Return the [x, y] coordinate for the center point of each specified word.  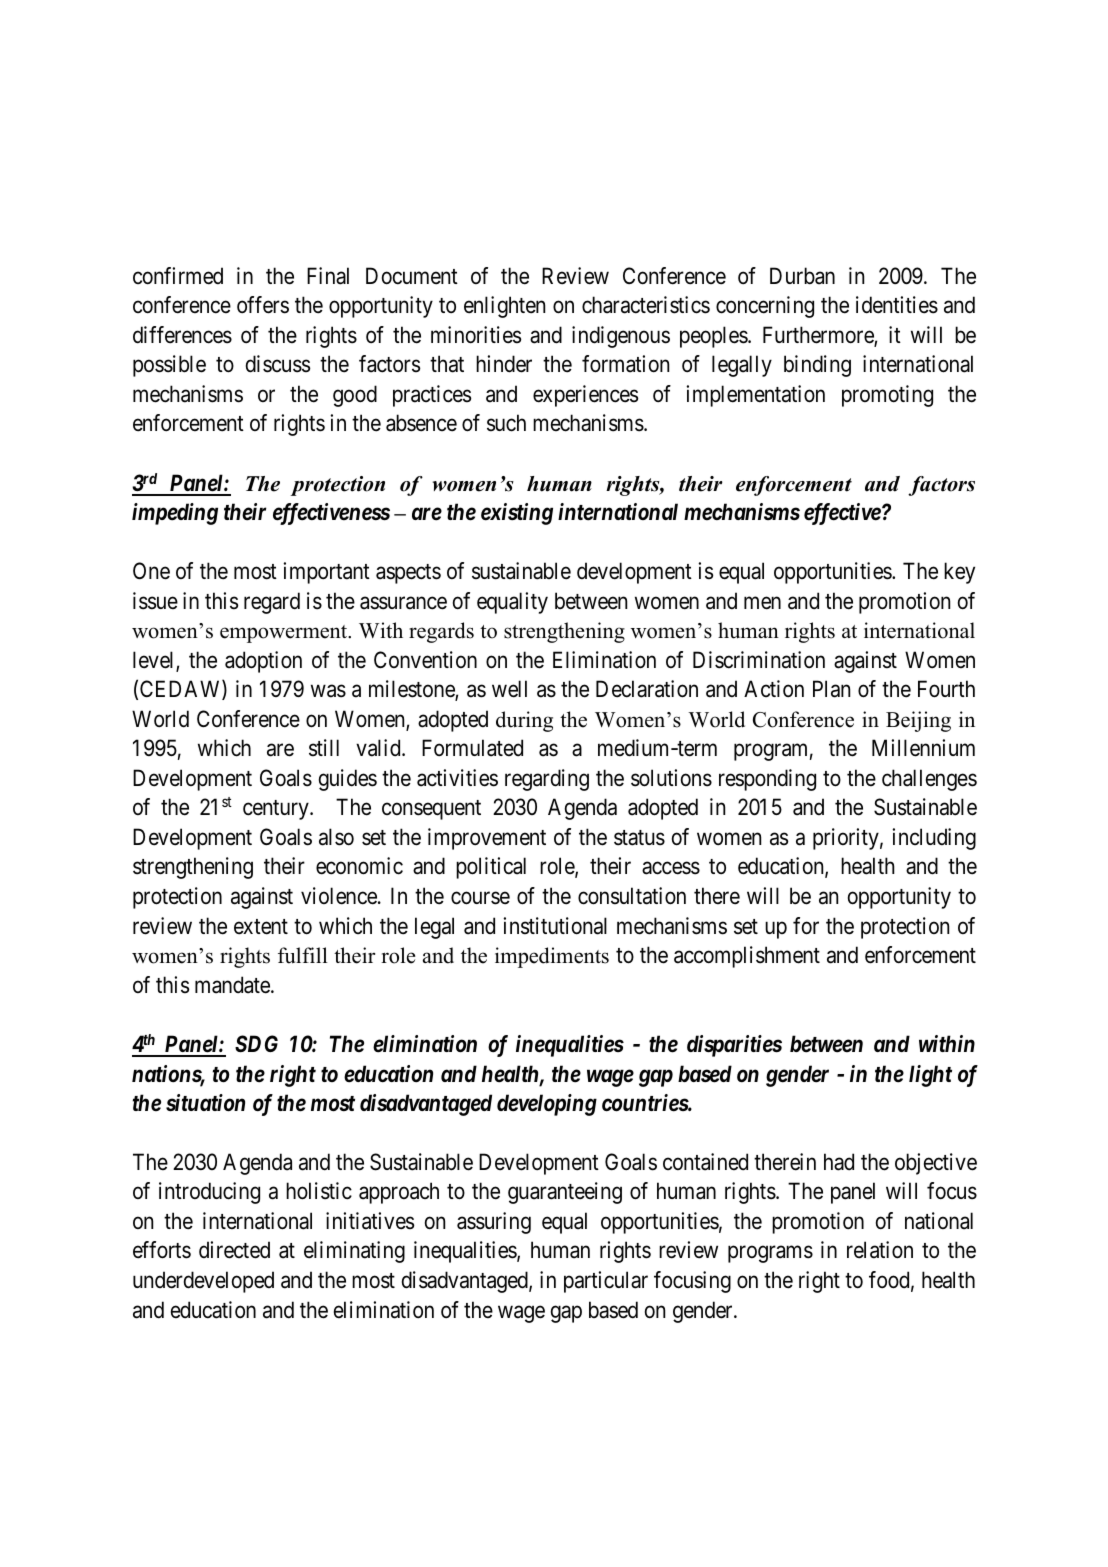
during [524, 721]
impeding [175, 514]
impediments [552, 957]
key [959, 573]
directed [234, 1250]
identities [897, 305]
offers [263, 305]
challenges [929, 780]
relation [880, 1250]
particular [606, 1282]
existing [517, 514]
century [277, 810]
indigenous [621, 337]
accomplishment [747, 957]
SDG [256, 1044]
